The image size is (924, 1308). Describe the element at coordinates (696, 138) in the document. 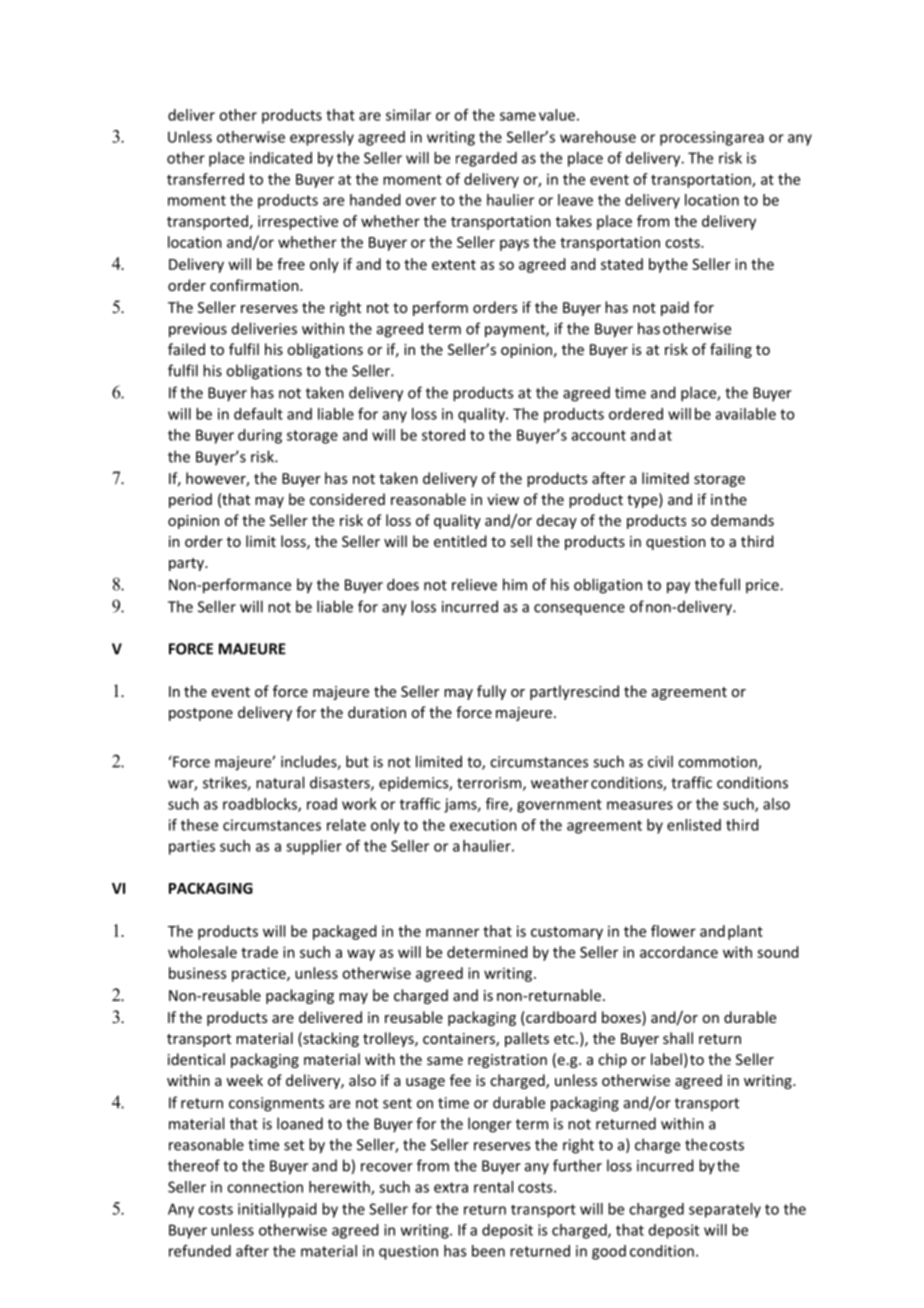

I see `processing` at that location.
